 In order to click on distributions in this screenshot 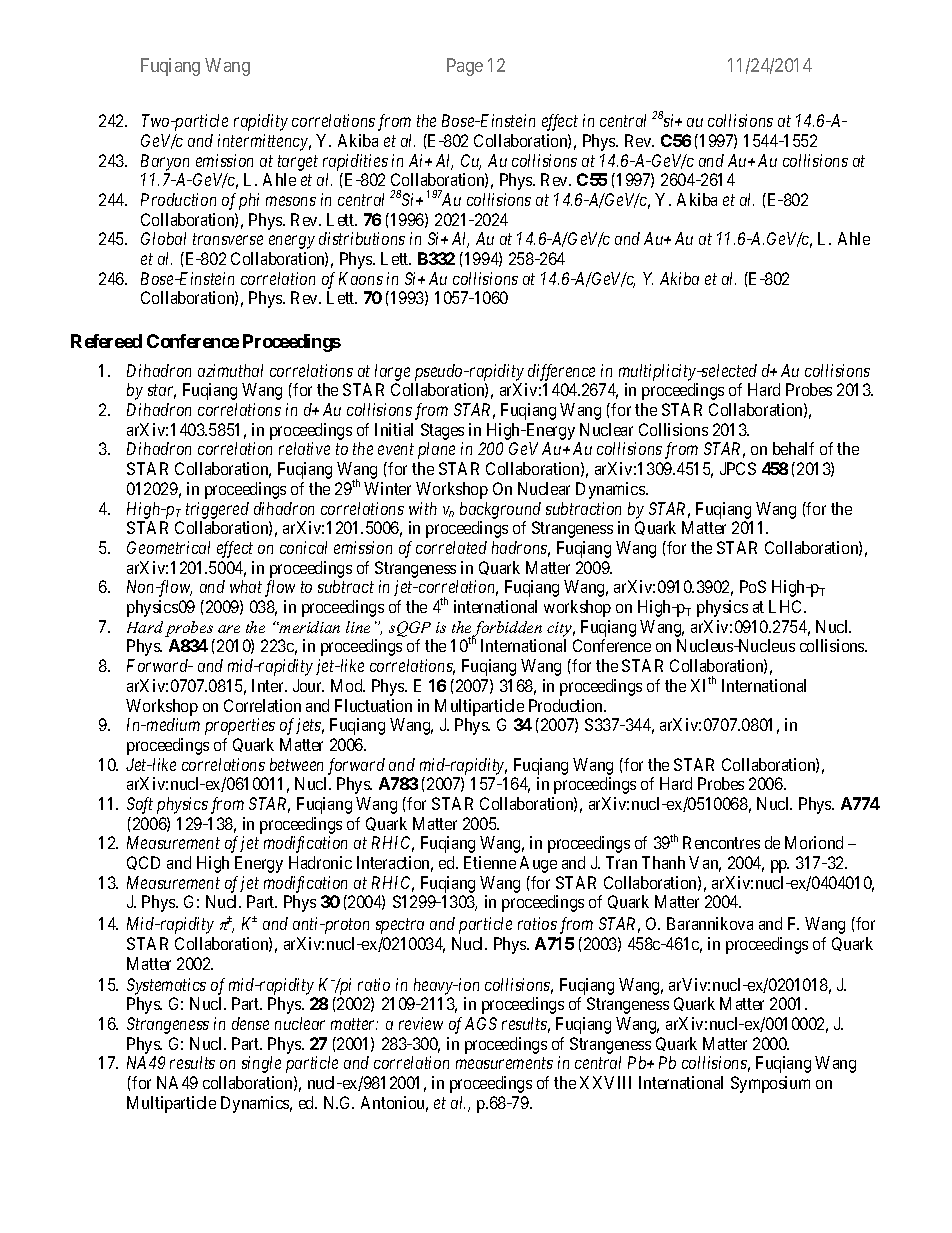, I will do `click(362, 238)`.
